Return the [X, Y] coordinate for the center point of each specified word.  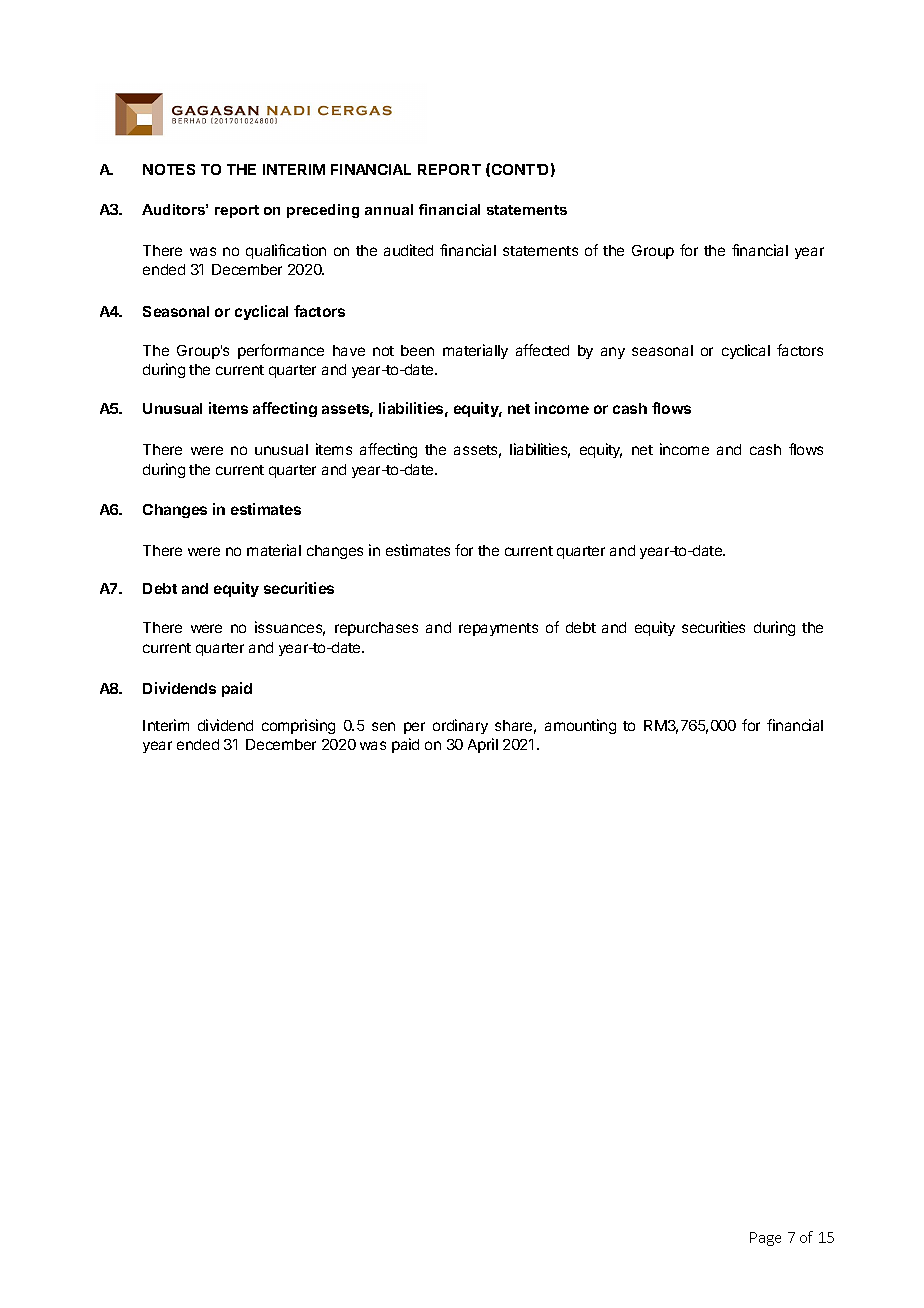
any [613, 353]
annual [389, 209]
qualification [286, 251]
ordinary [460, 726]
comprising [298, 726]
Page [765, 1239]
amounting [580, 726]
